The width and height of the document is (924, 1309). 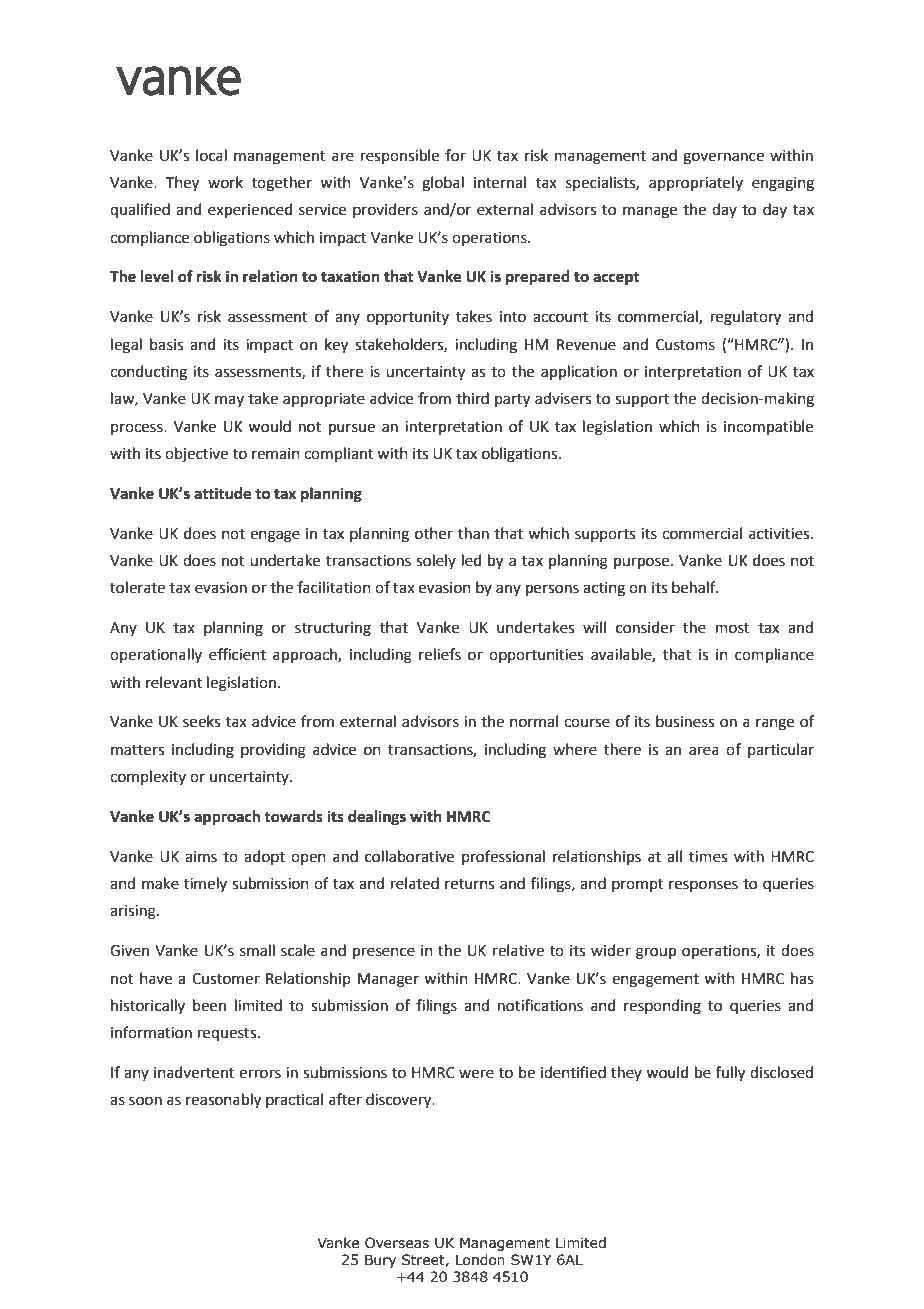 What do you see at coordinates (723, 158) in the document?
I see `governance` at bounding box center [723, 158].
